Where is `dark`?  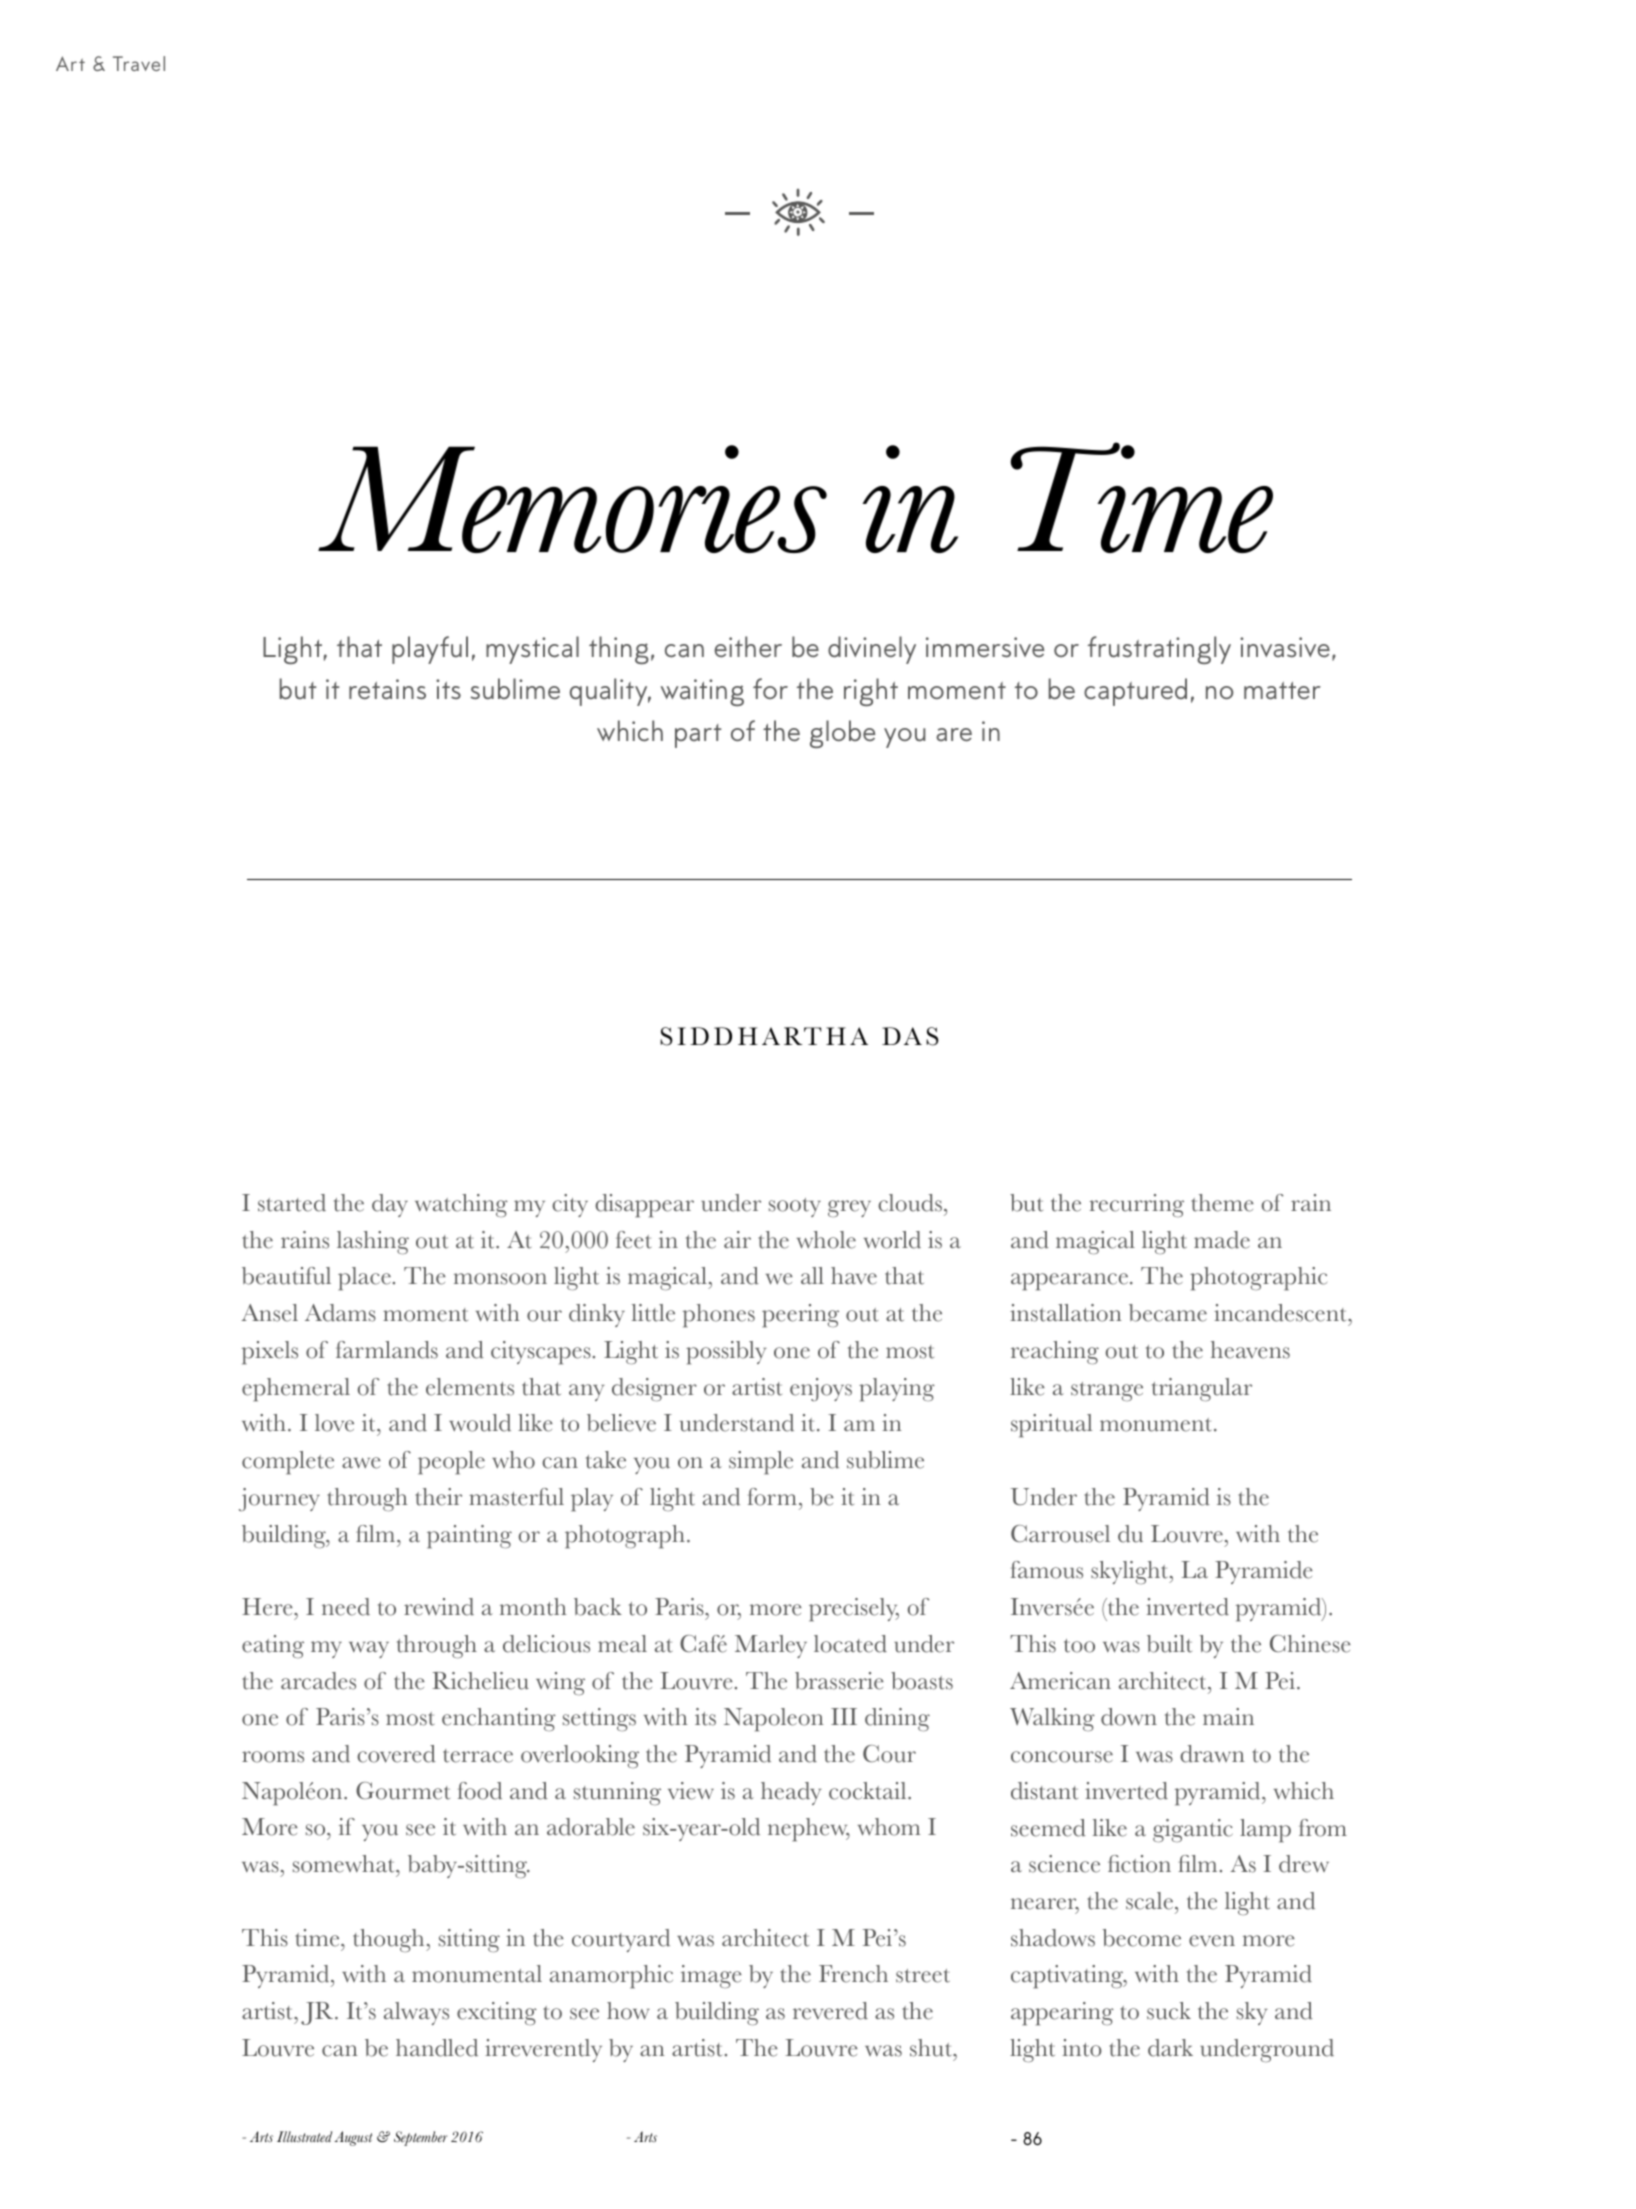 dark is located at coordinates (1170, 2048).
